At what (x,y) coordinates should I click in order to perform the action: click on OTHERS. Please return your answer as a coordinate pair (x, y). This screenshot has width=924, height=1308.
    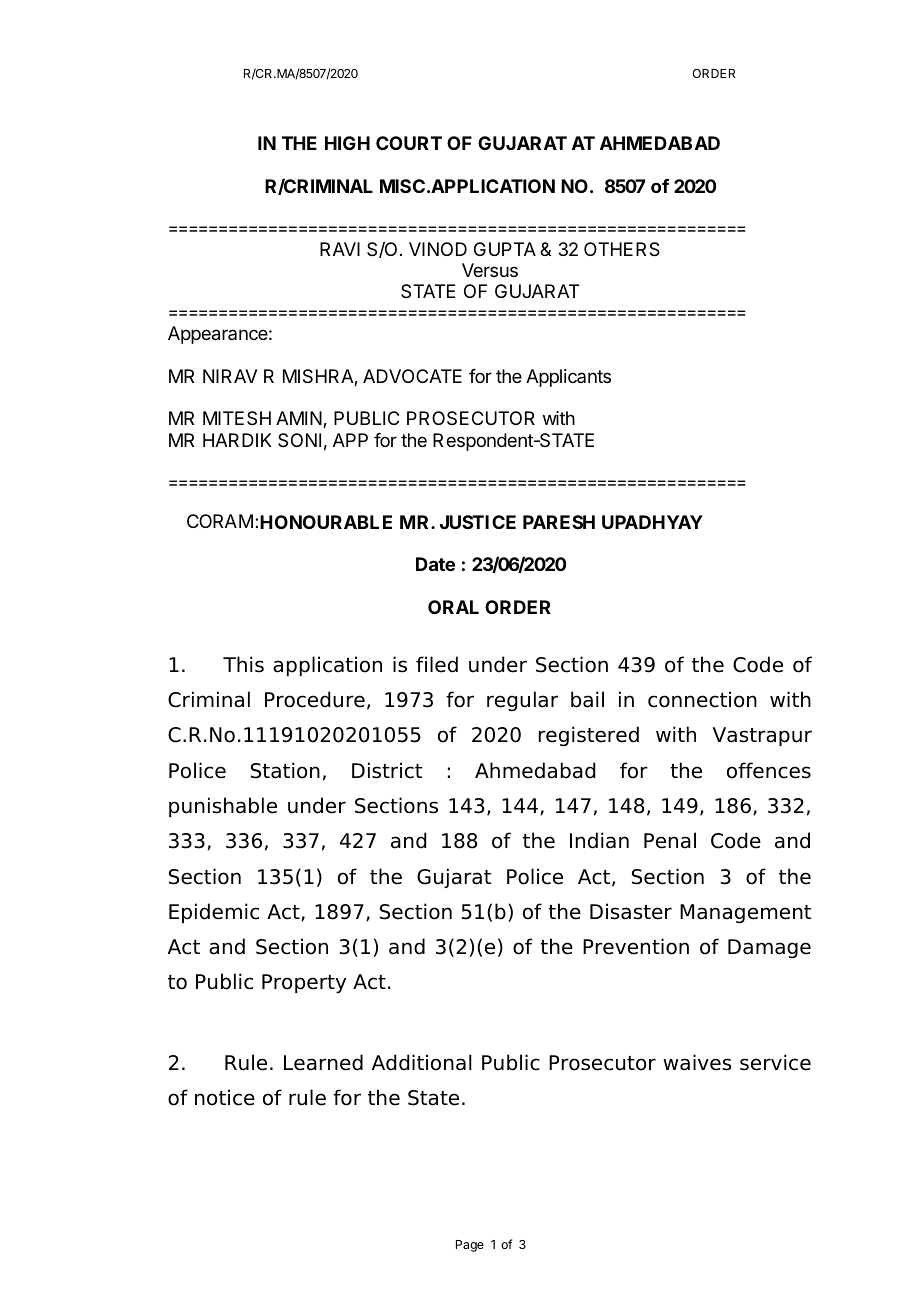
    Looking at the image, I should click on (622, 249).
